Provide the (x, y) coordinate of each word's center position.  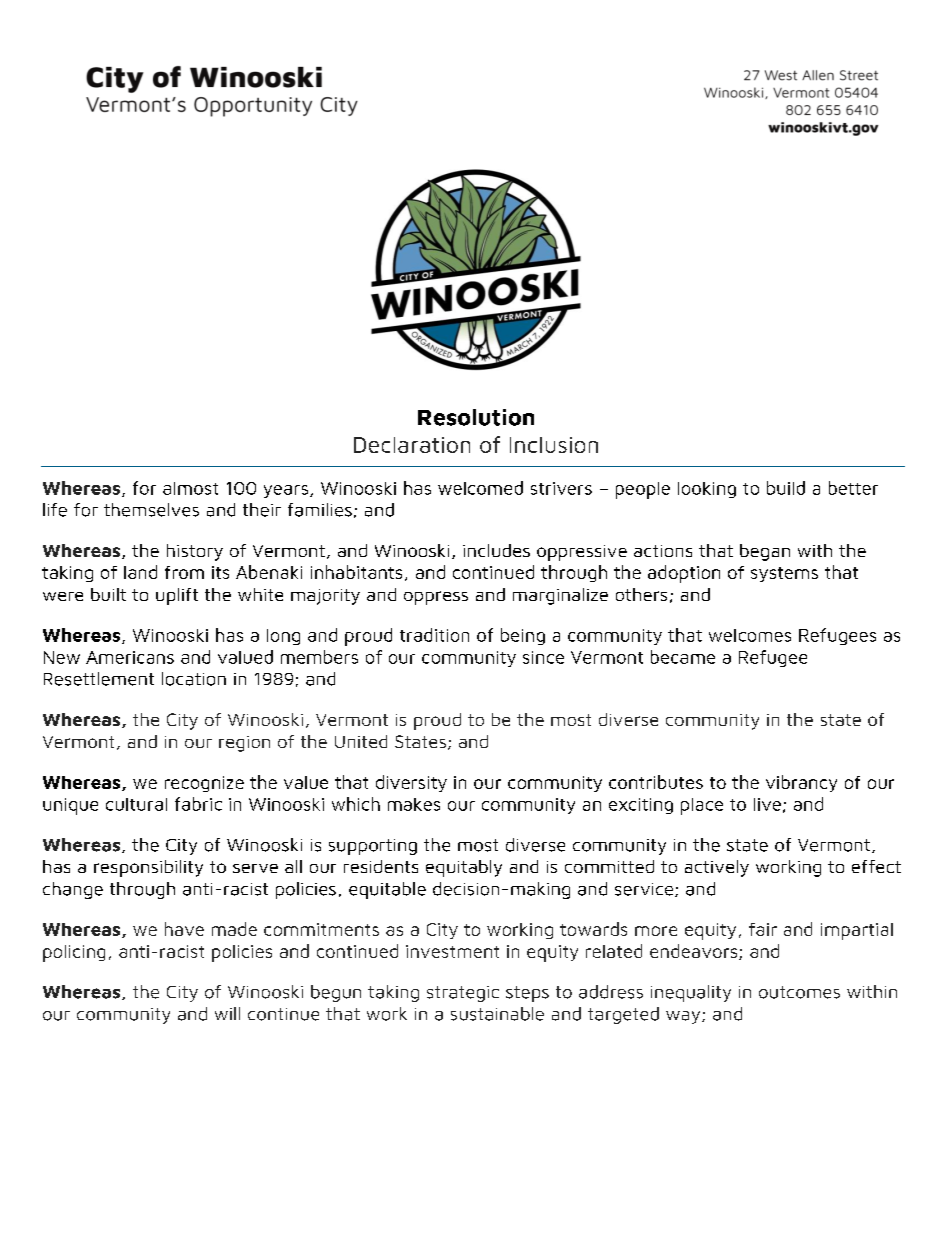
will (227, 1013)
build (786, 488)
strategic (463, 994)
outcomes (799, 992)
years (286, 491)
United (361, 741)
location (194, 679)
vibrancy (801, 783)
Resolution (476, 417)
